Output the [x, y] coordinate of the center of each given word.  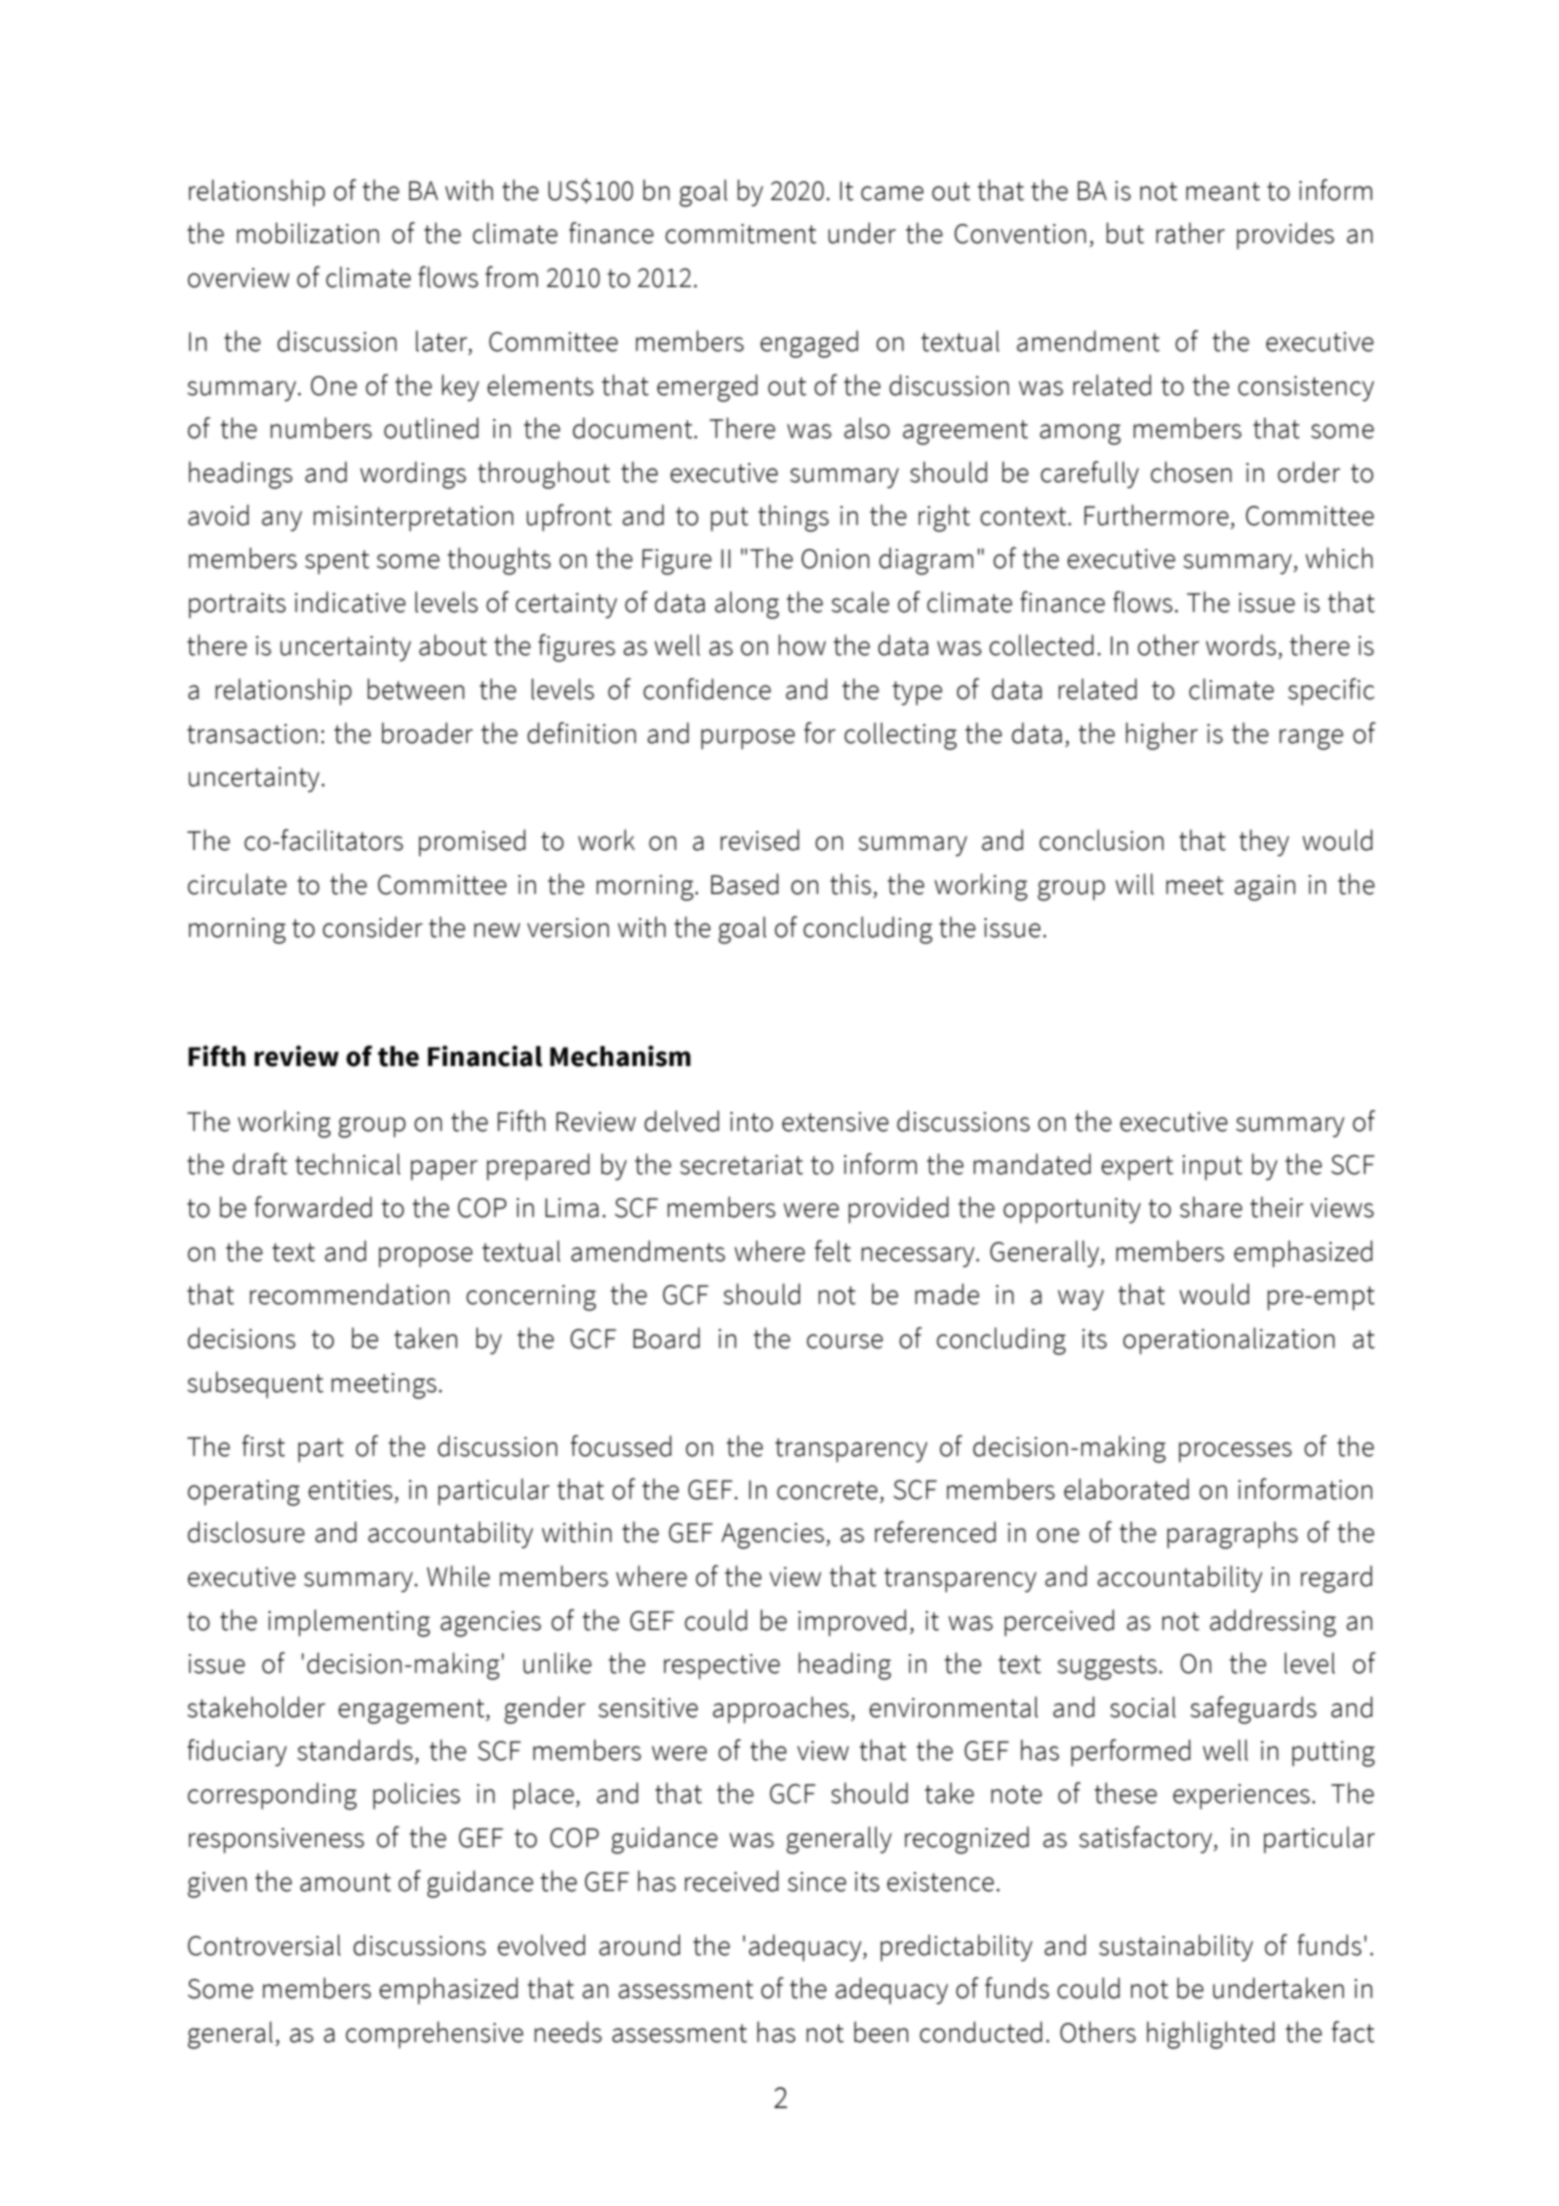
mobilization [308, 233]
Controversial [264, 1945]
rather [1190, 233]
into [751, 1122]
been [881, 2032]
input [1212, 1167]
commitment [740, 234]
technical [347, 1164]
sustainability [1176, 1947]
